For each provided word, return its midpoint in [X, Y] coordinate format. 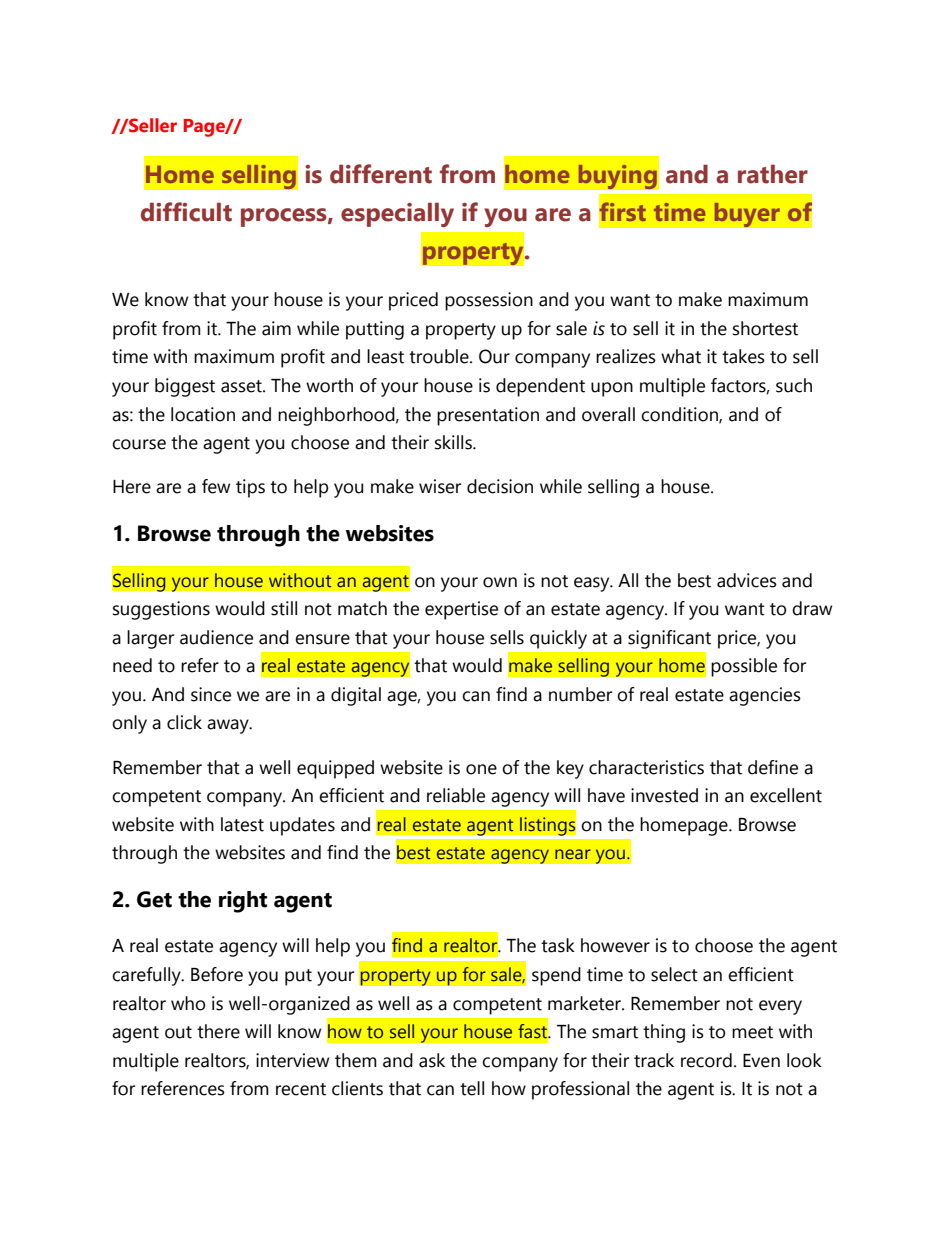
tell [472, 1088]
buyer [747, 215]
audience [216, 637]
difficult [186, 212]
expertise [461, 610]
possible [744, 667]
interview [292, 1060]
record [706, 1060]
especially [397, 214]
